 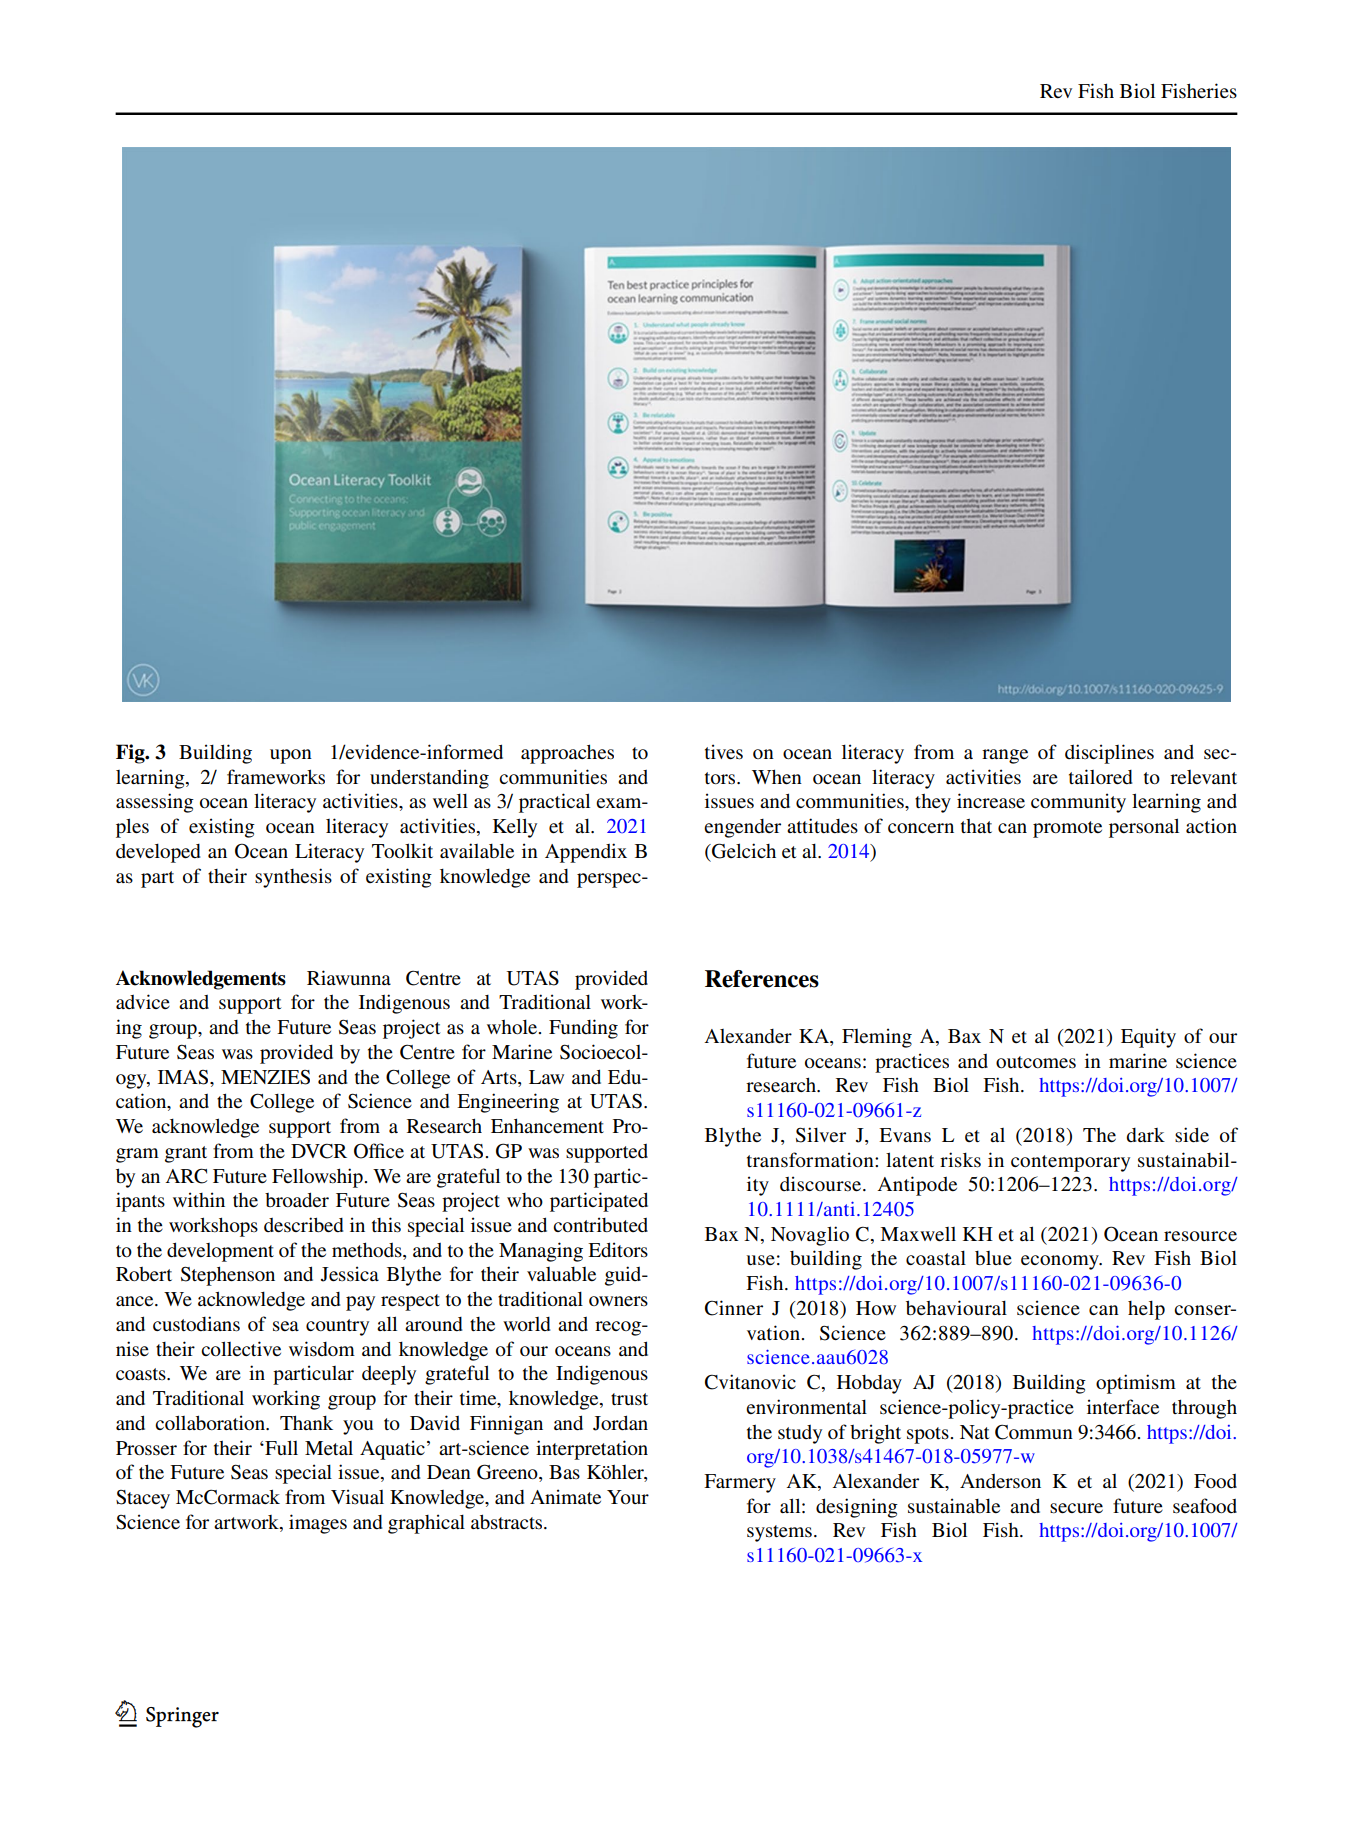 I want to click on Fellowship, so click(x=318, y=1178).
